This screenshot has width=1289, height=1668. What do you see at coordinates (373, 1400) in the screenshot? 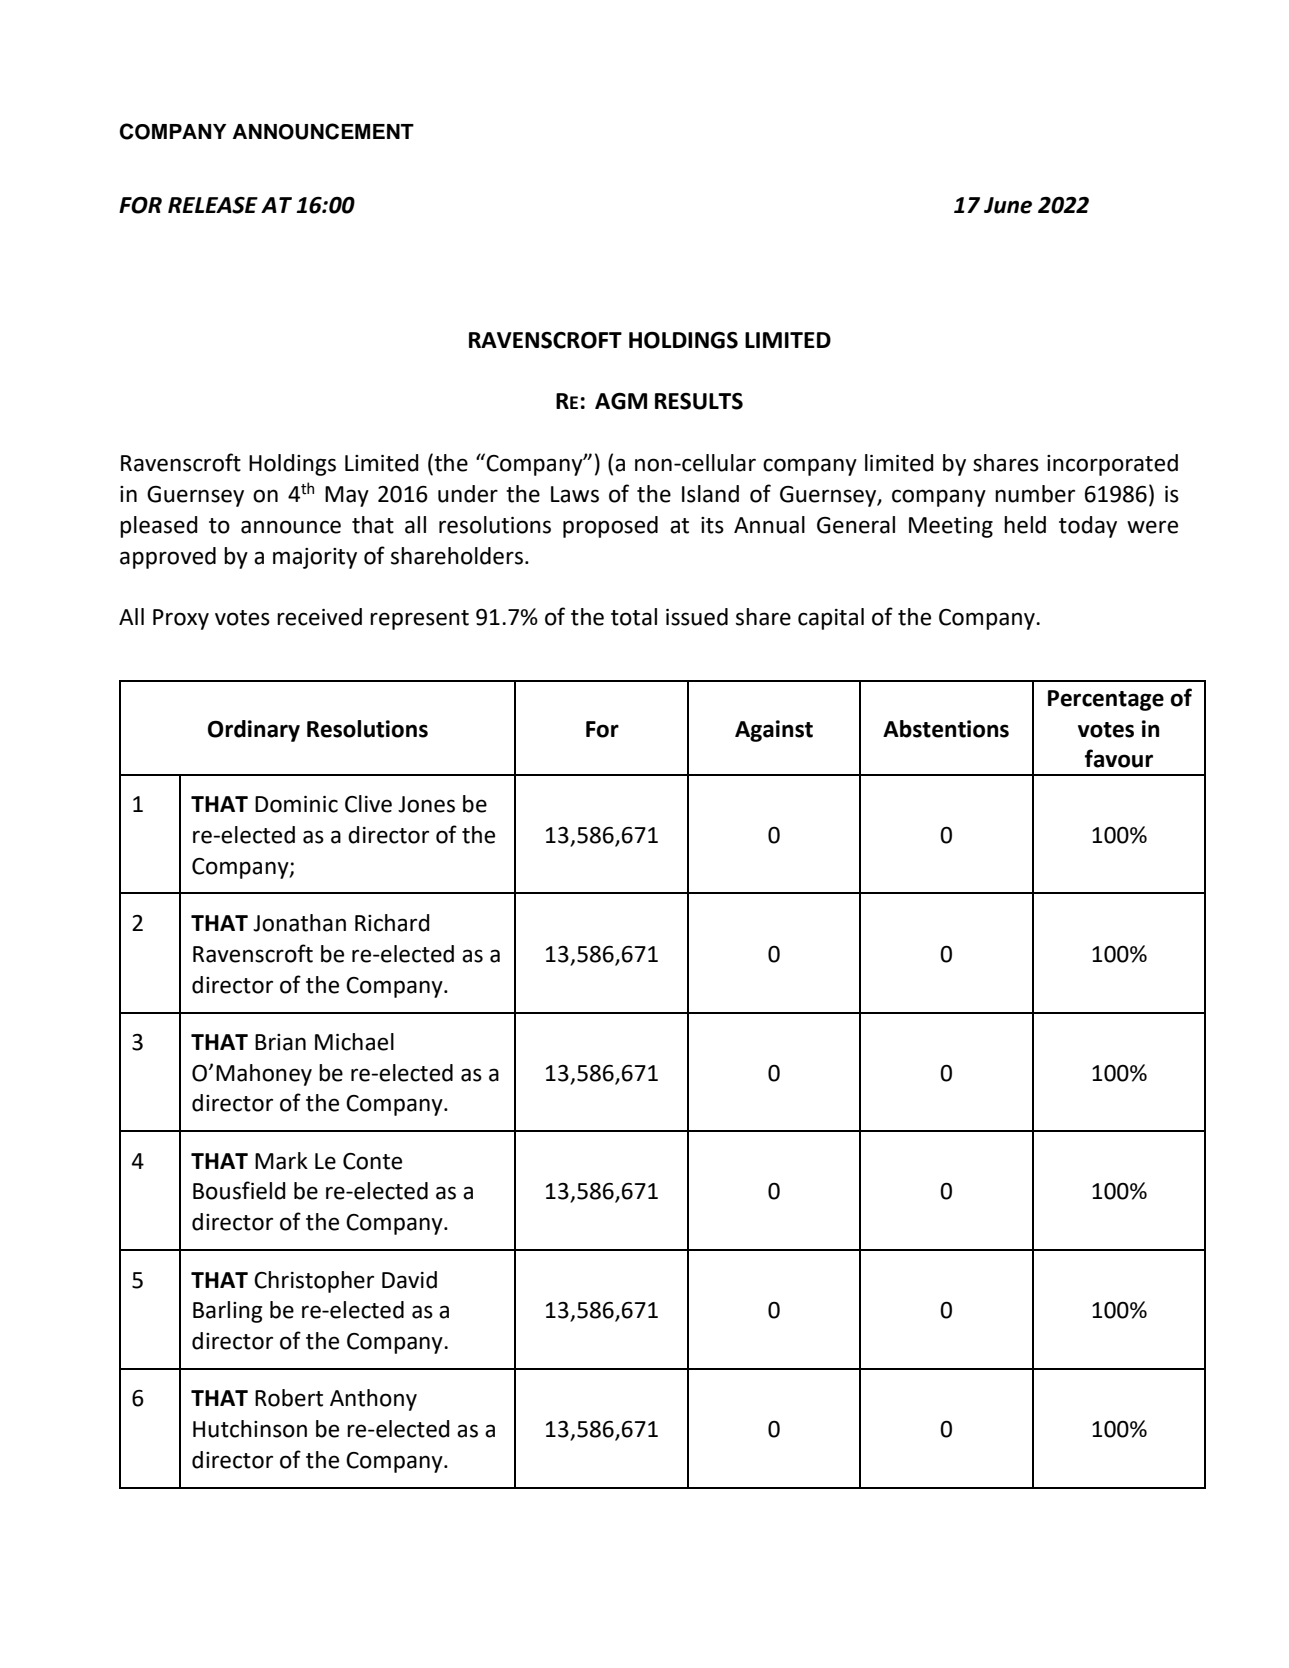
I see `Anthony` at bounding box center [373, 1400].
